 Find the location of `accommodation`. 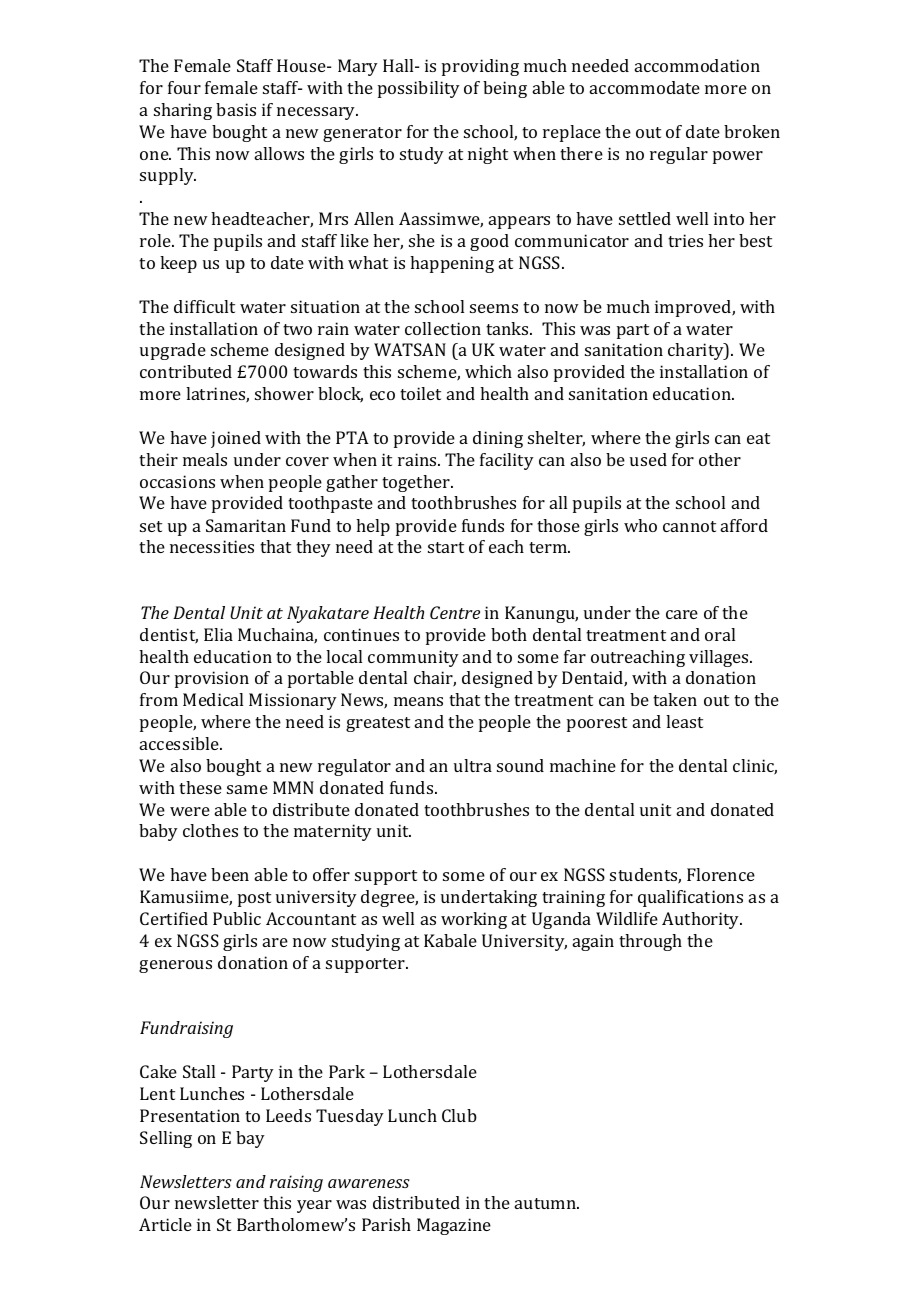

accommodation is located at coordinates (697, 65).
